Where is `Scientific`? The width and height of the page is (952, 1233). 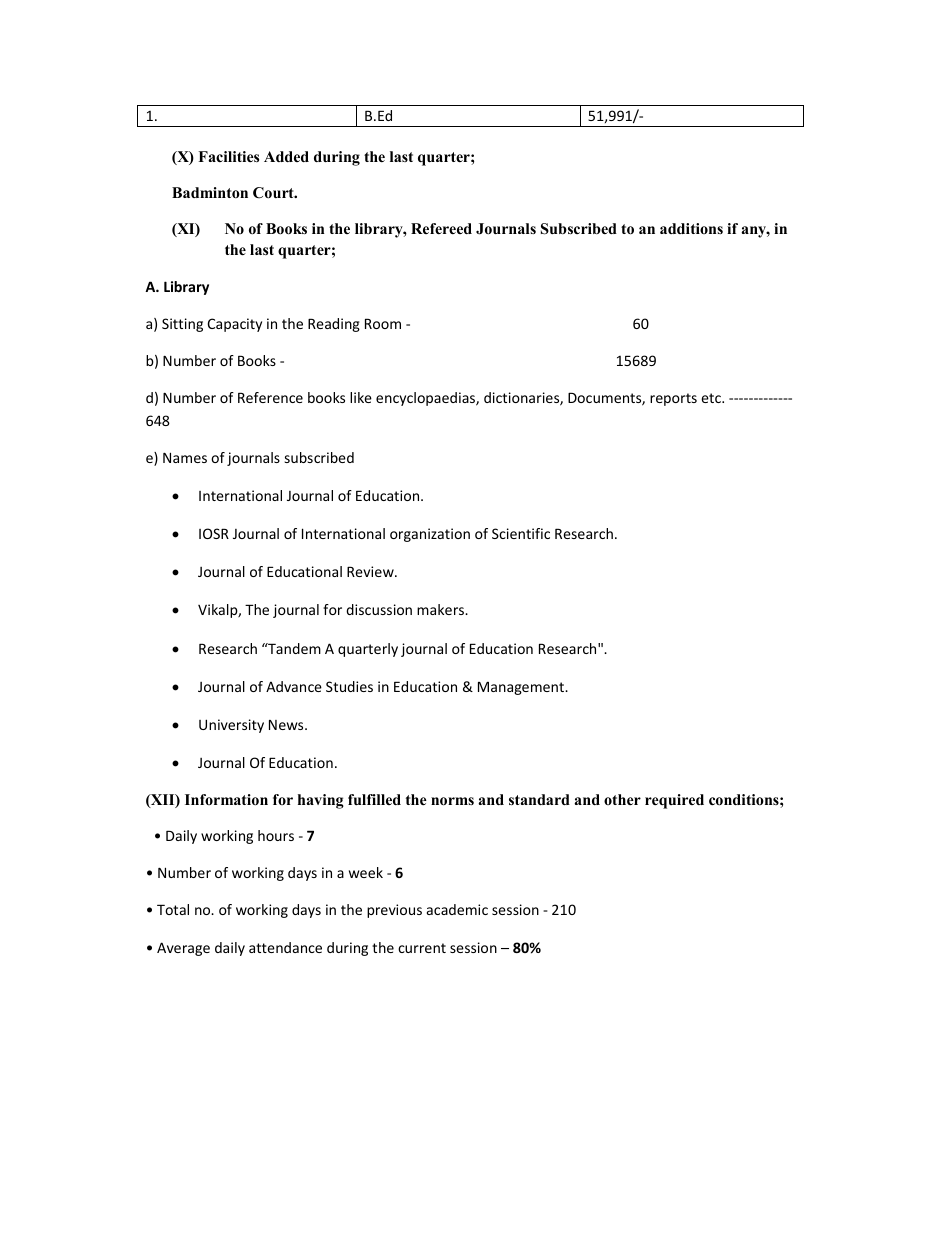
Scientific is located at coordinates (521, 533).
